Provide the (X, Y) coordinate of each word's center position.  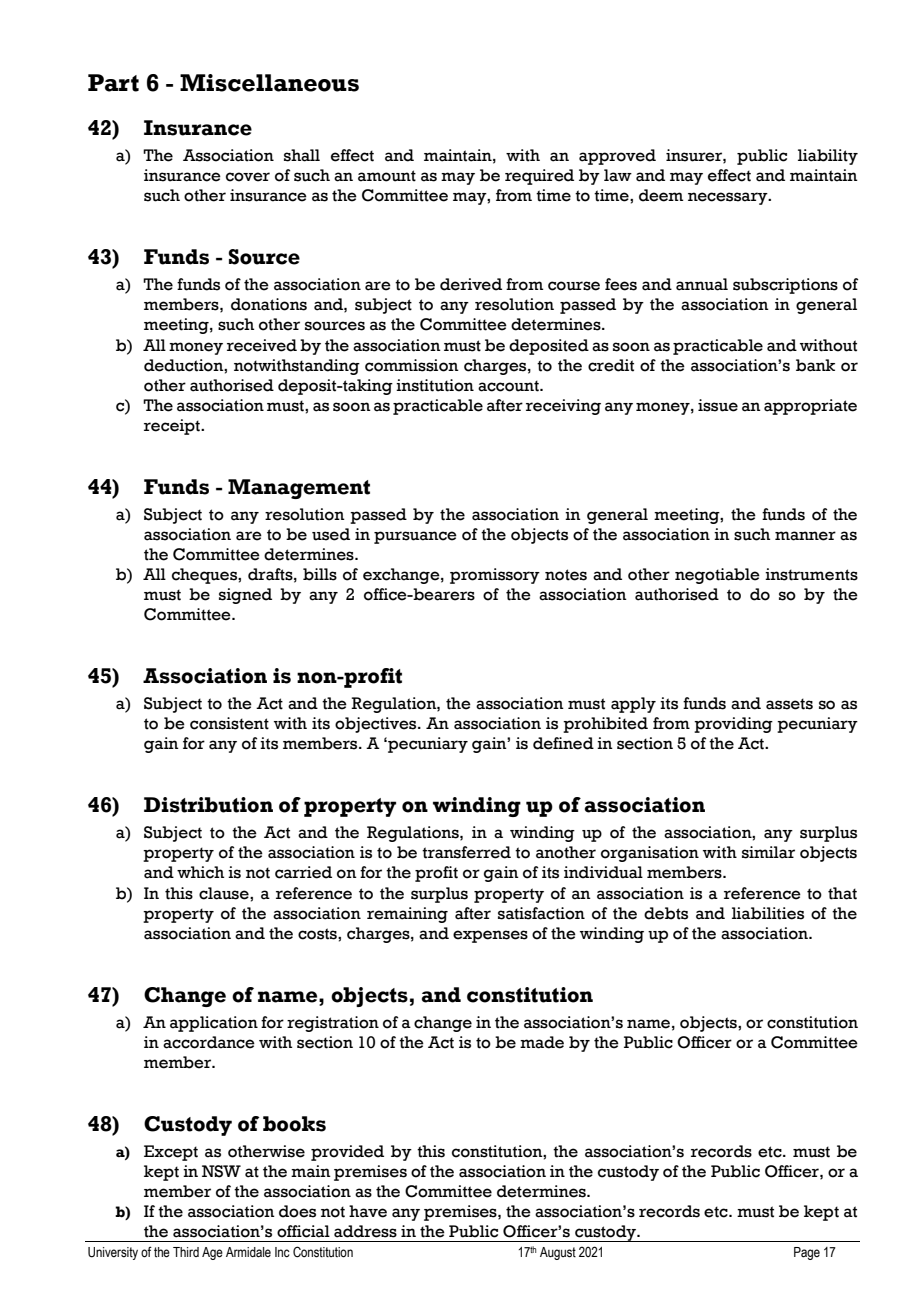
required (539, 177)
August (558, 1253)
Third (186, 1252)
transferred (466, 852)
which (200, 872)
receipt (173, 427)
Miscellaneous (269, 83)
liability (828, 157)
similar (768, 852)
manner (805, 536)
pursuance (415, 537)
